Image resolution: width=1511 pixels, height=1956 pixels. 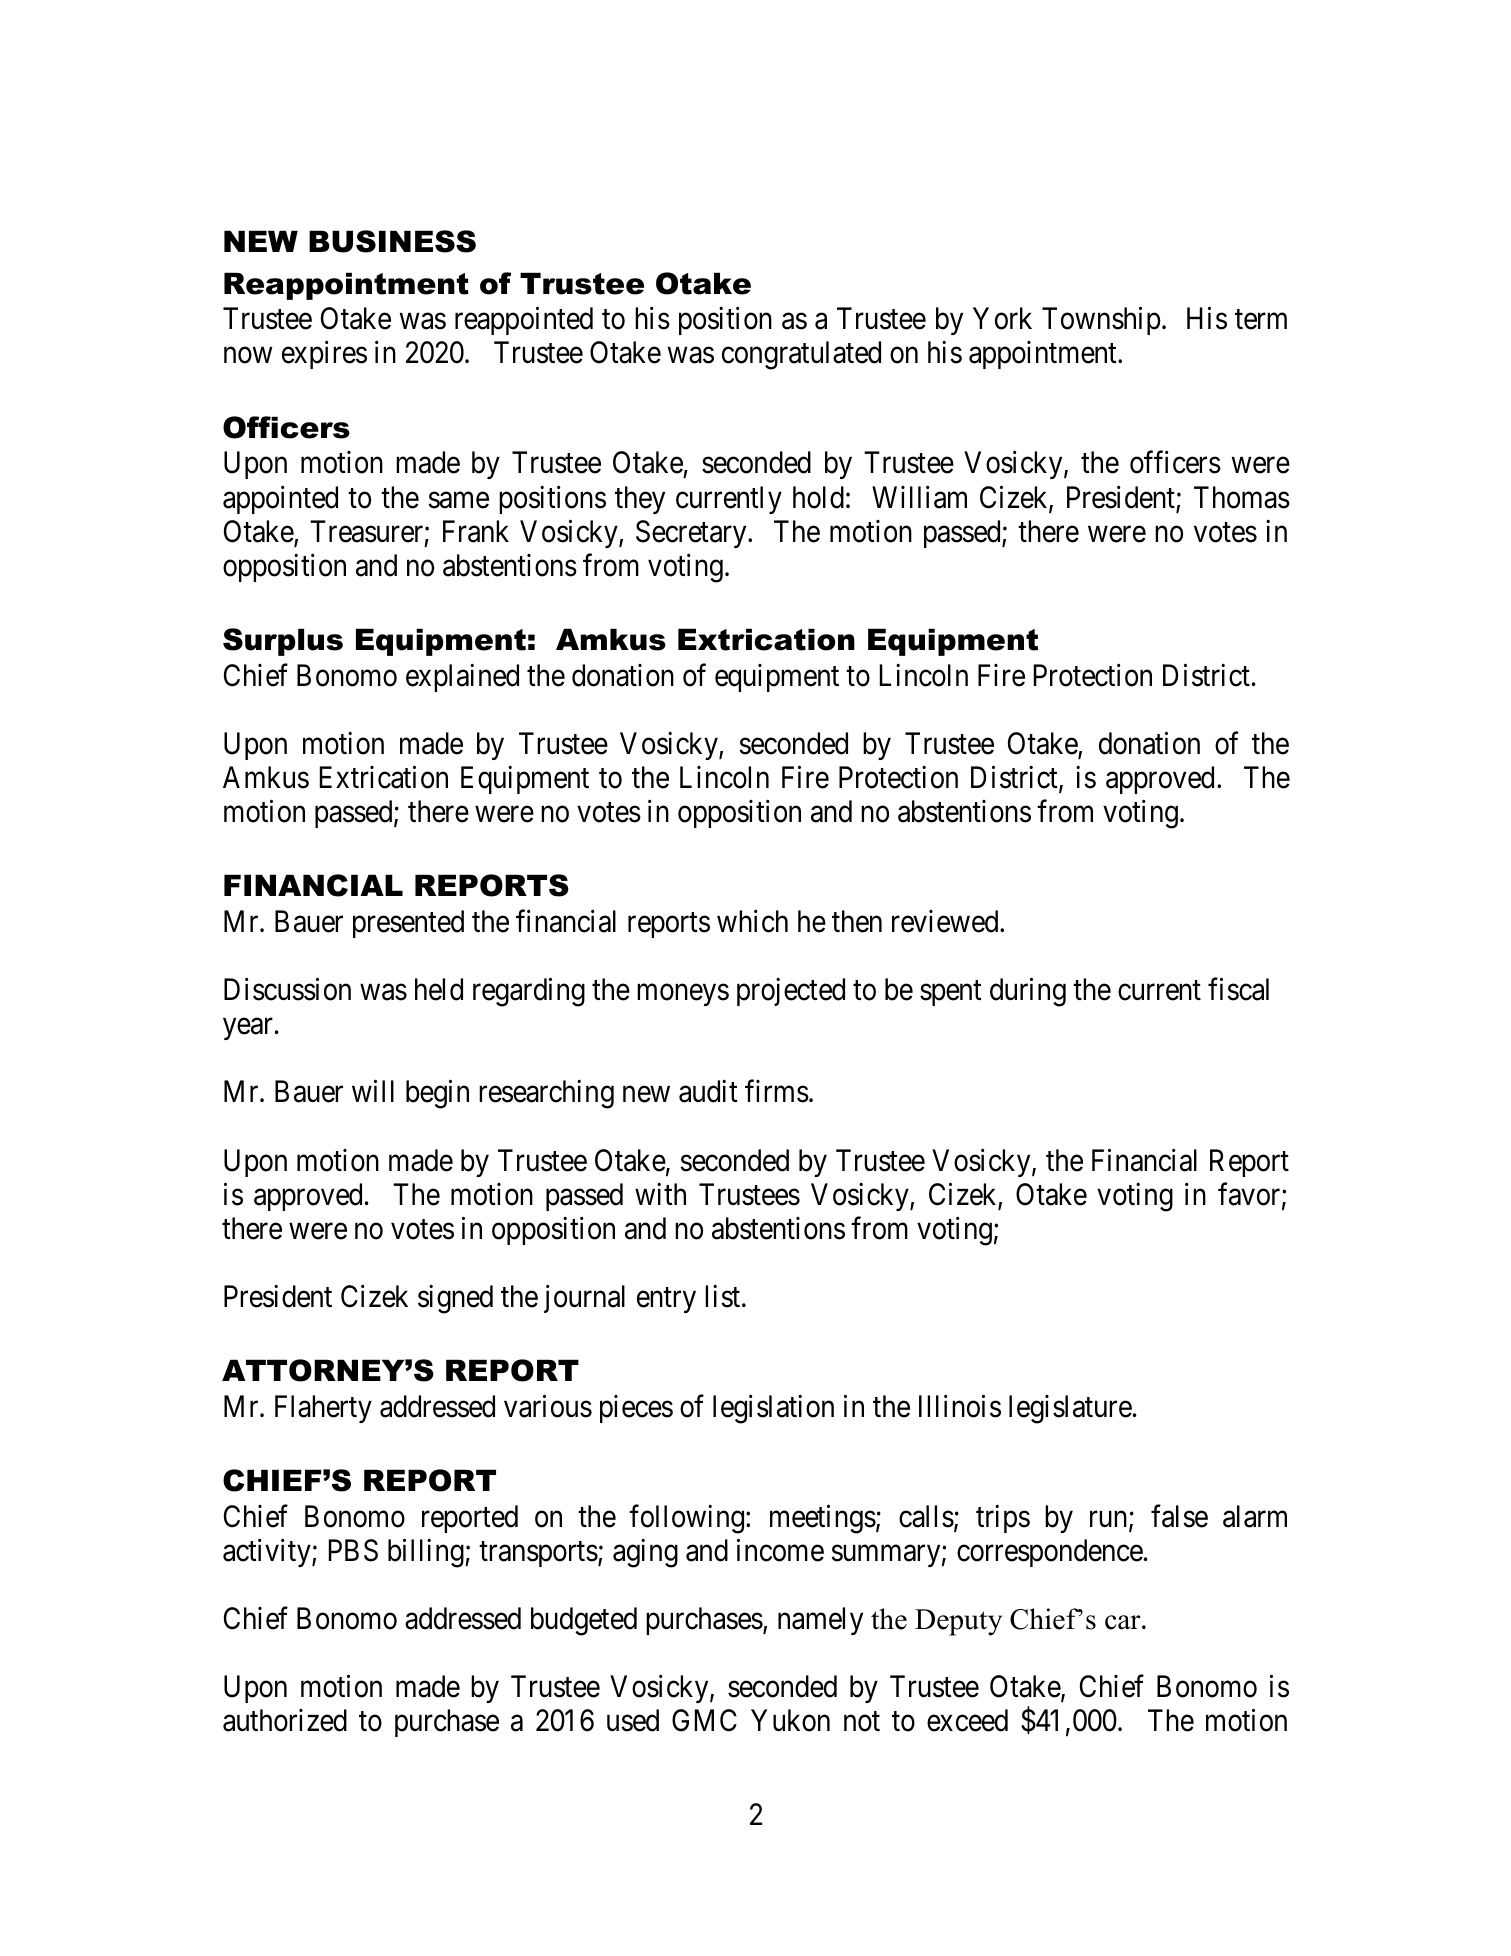 I want to click on legislation, so click(x=773, y=1409).
